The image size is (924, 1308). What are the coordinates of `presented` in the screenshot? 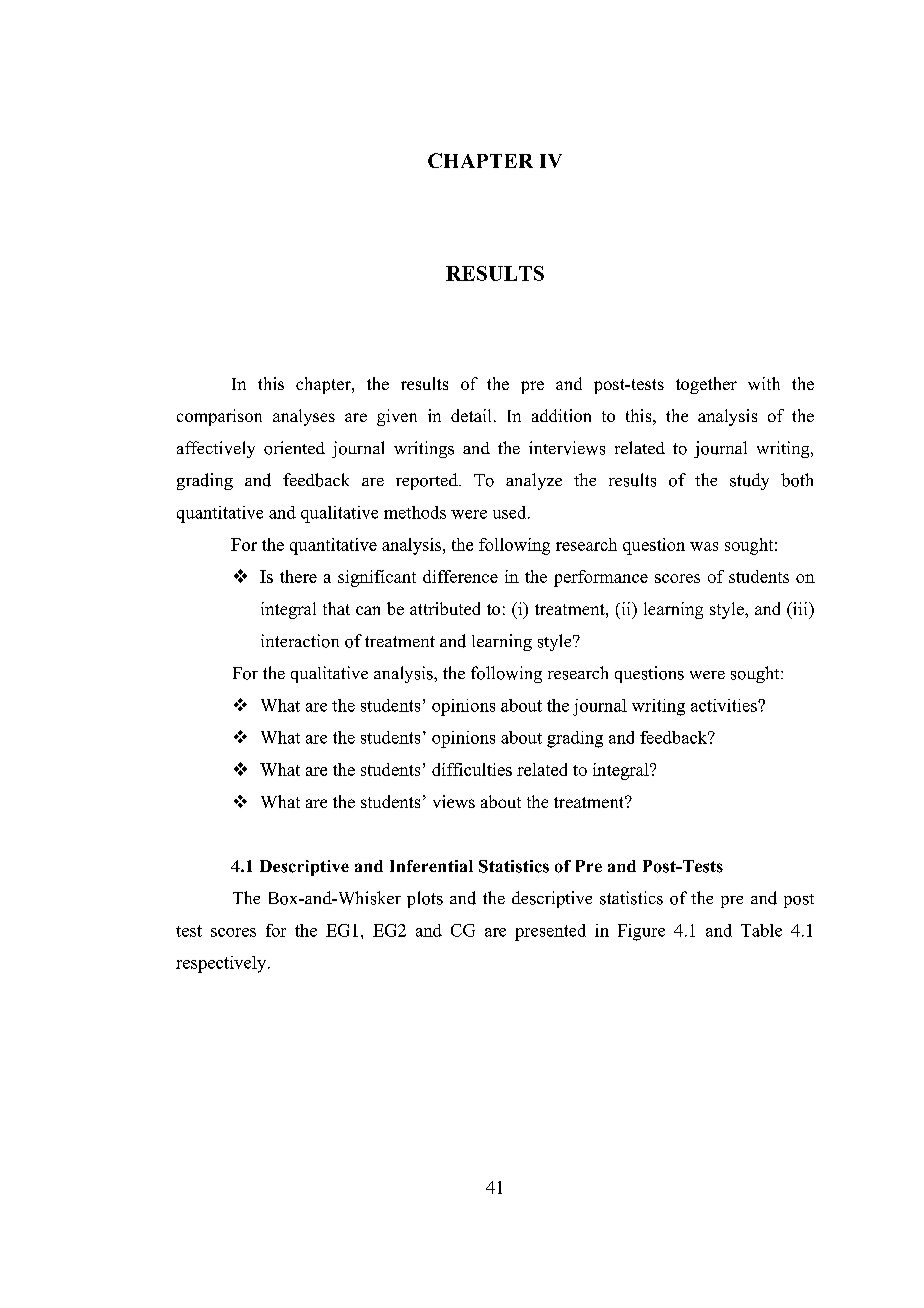 It's located at (550, 932).
